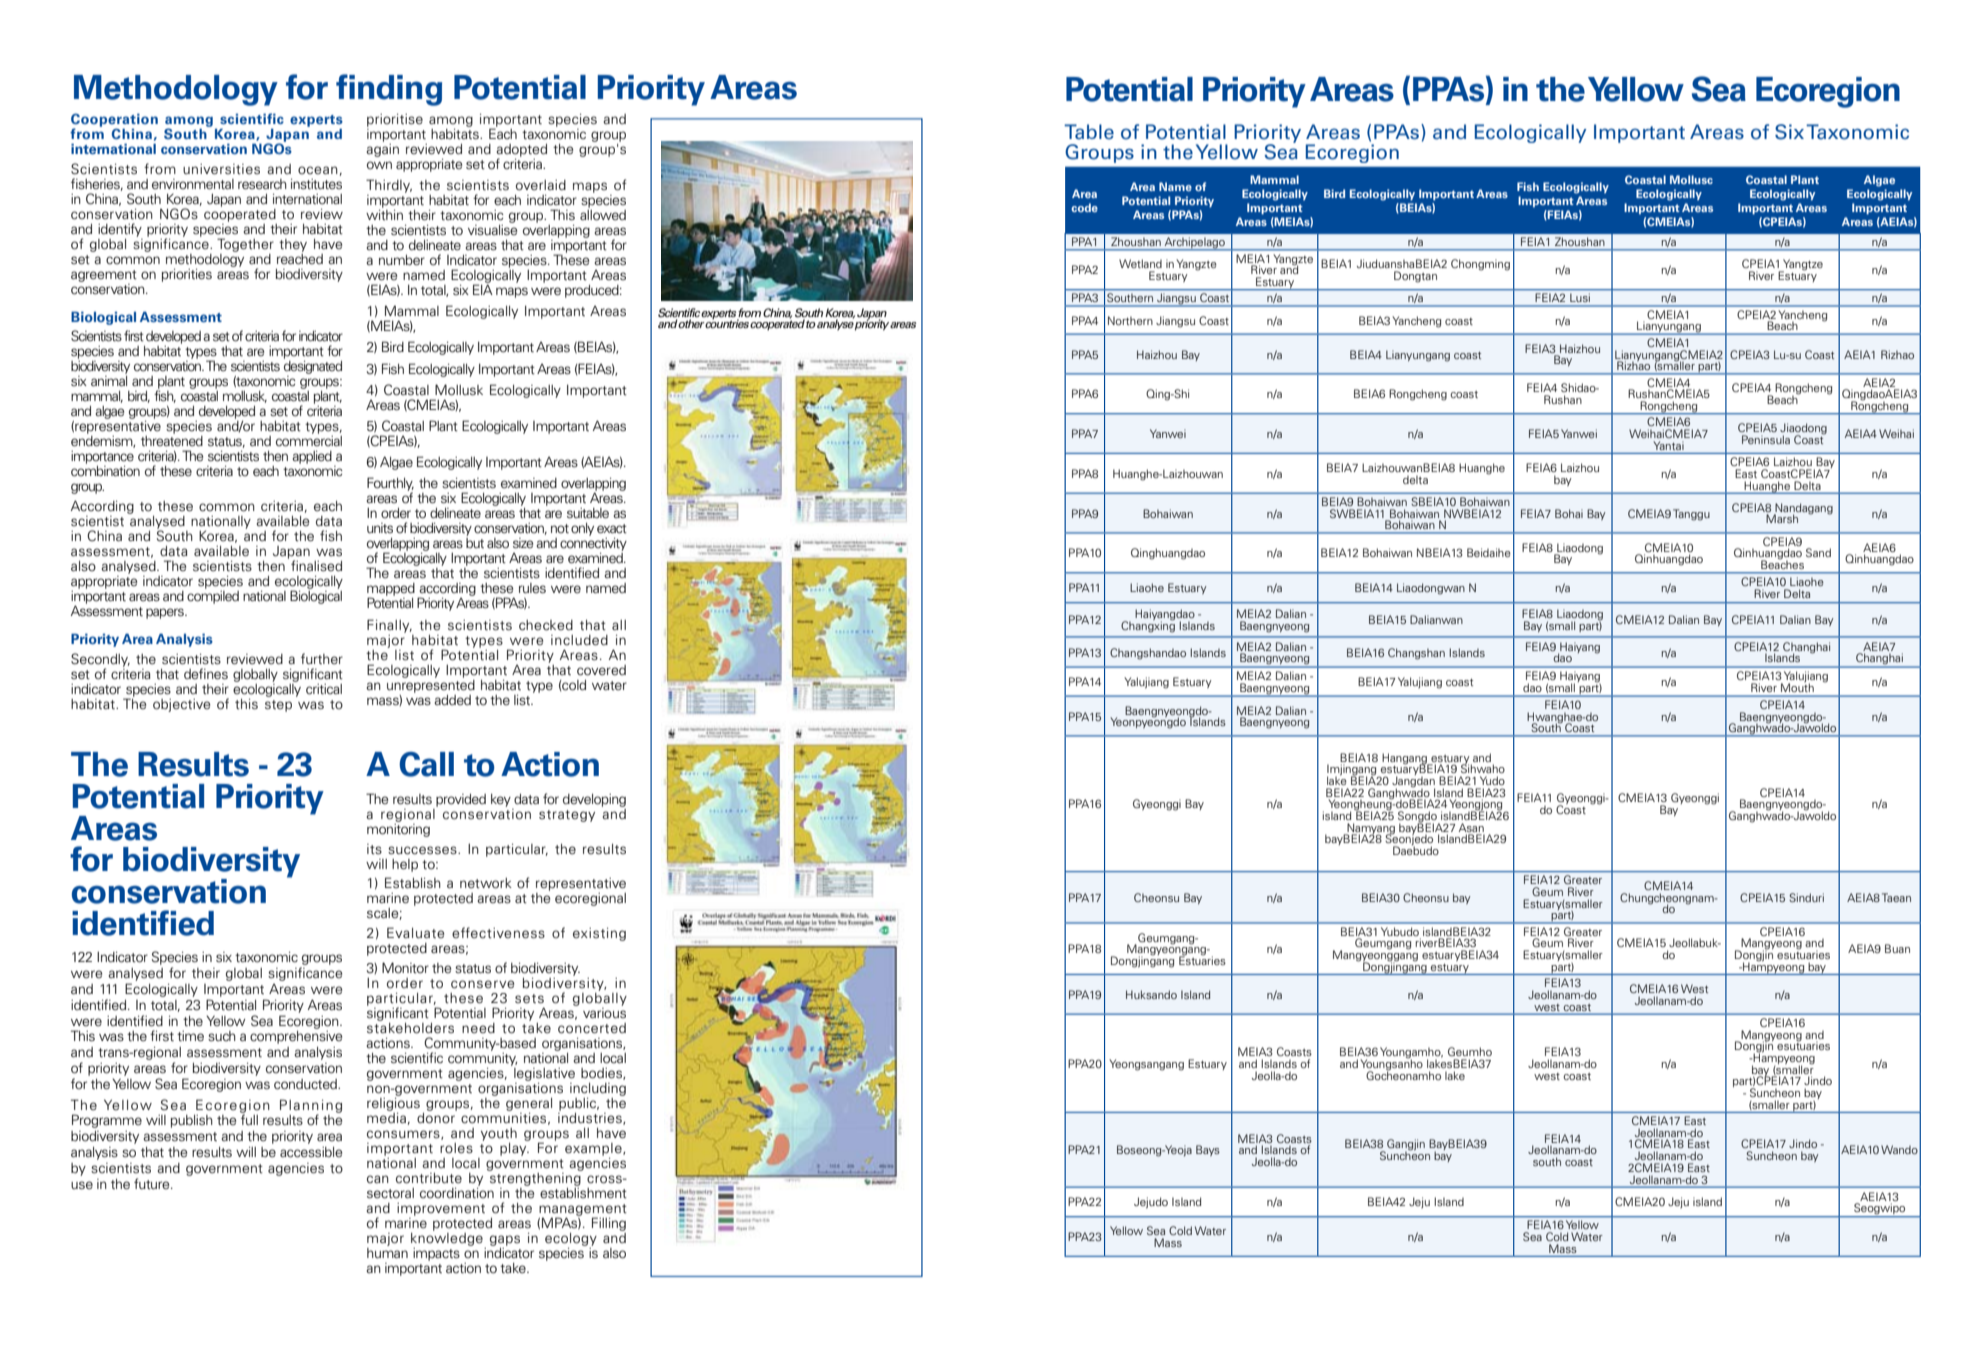  I want to click on covered, so click(601, 670).
